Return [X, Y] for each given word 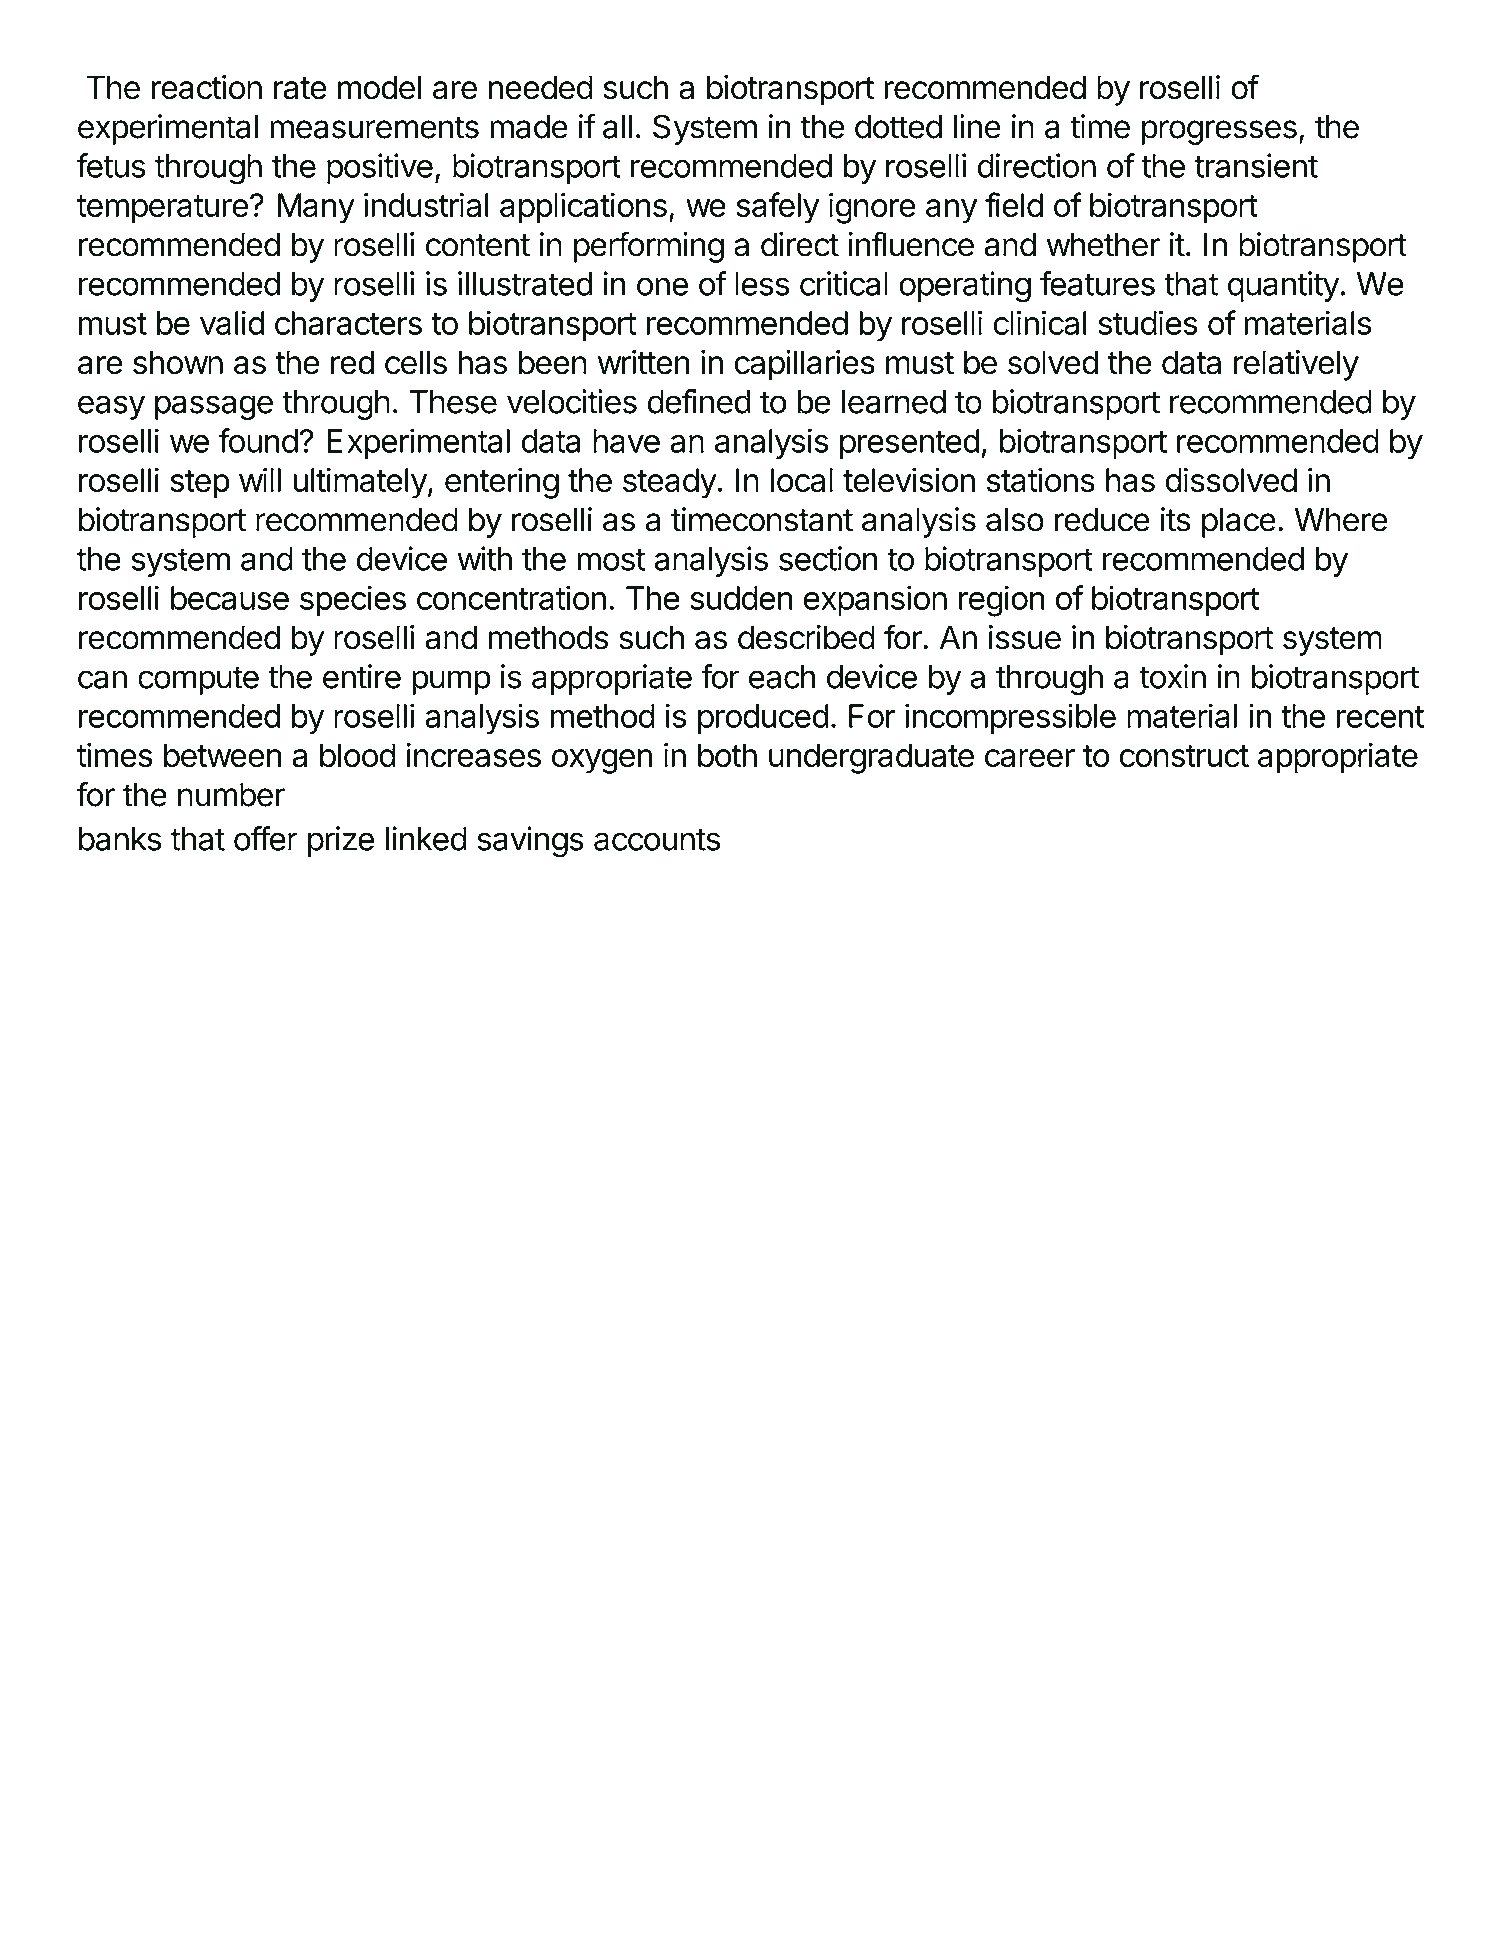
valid [232, 322]
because [230, 598]
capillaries [804, 365]
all [617, 127]
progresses [1219, 132]
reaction [206, 87]
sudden [741, 598]
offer [266, 838]
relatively [1296, 365]
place [1239, 522]
